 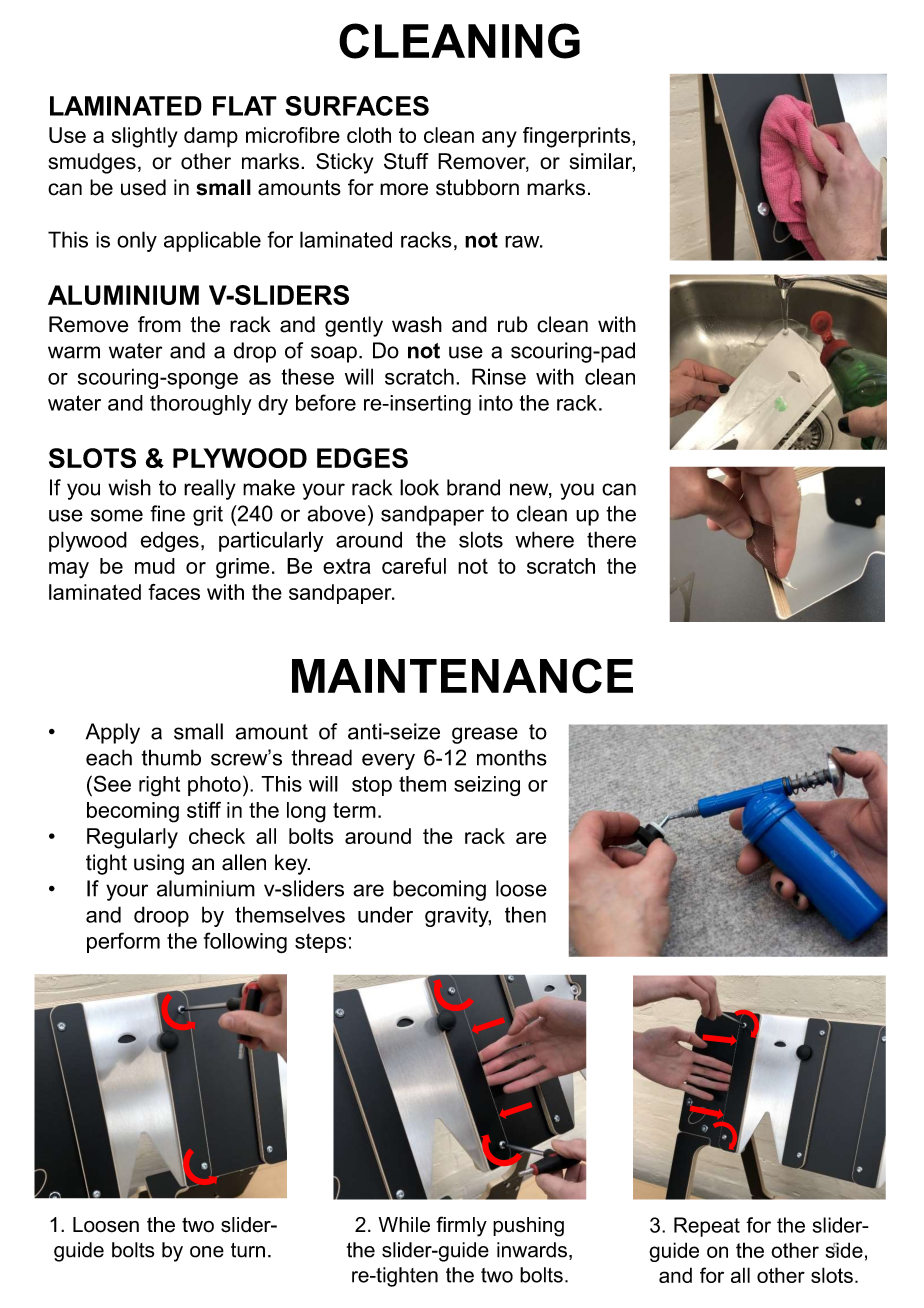 What do you see at coordinates (611, 539) in the screenshot?
I see `there` at bounding box center [611, 539].
